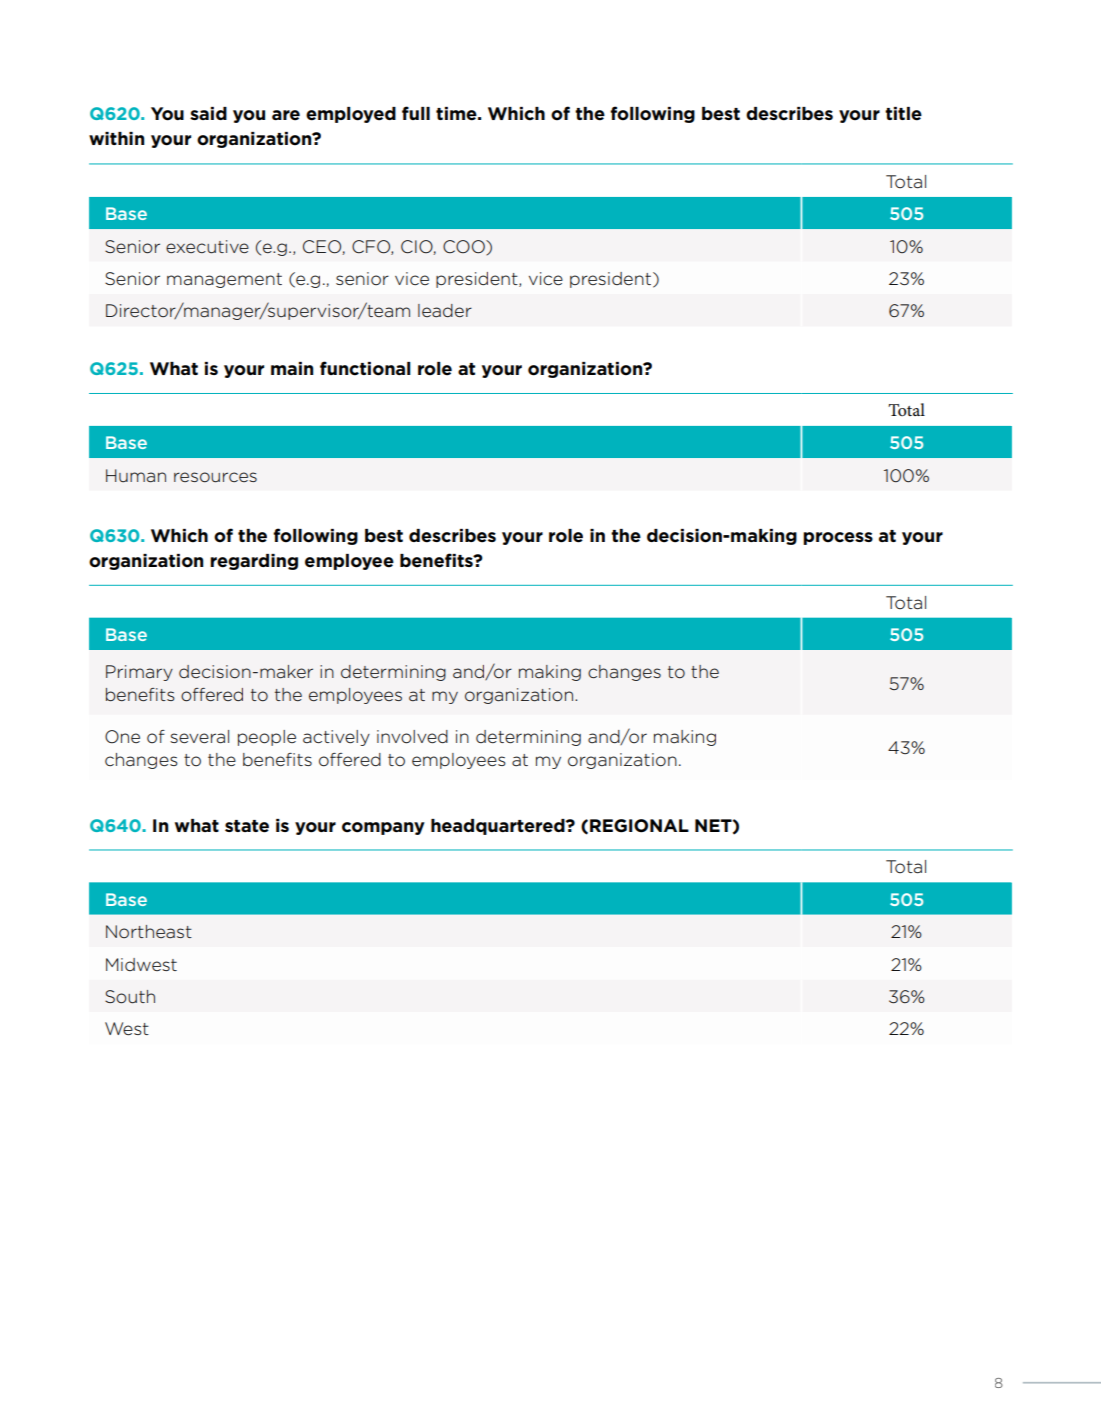 Image resolution: width=1101 pixels, height=1425 pixels. I want to click on REGIONAL, so click(639, 826).
